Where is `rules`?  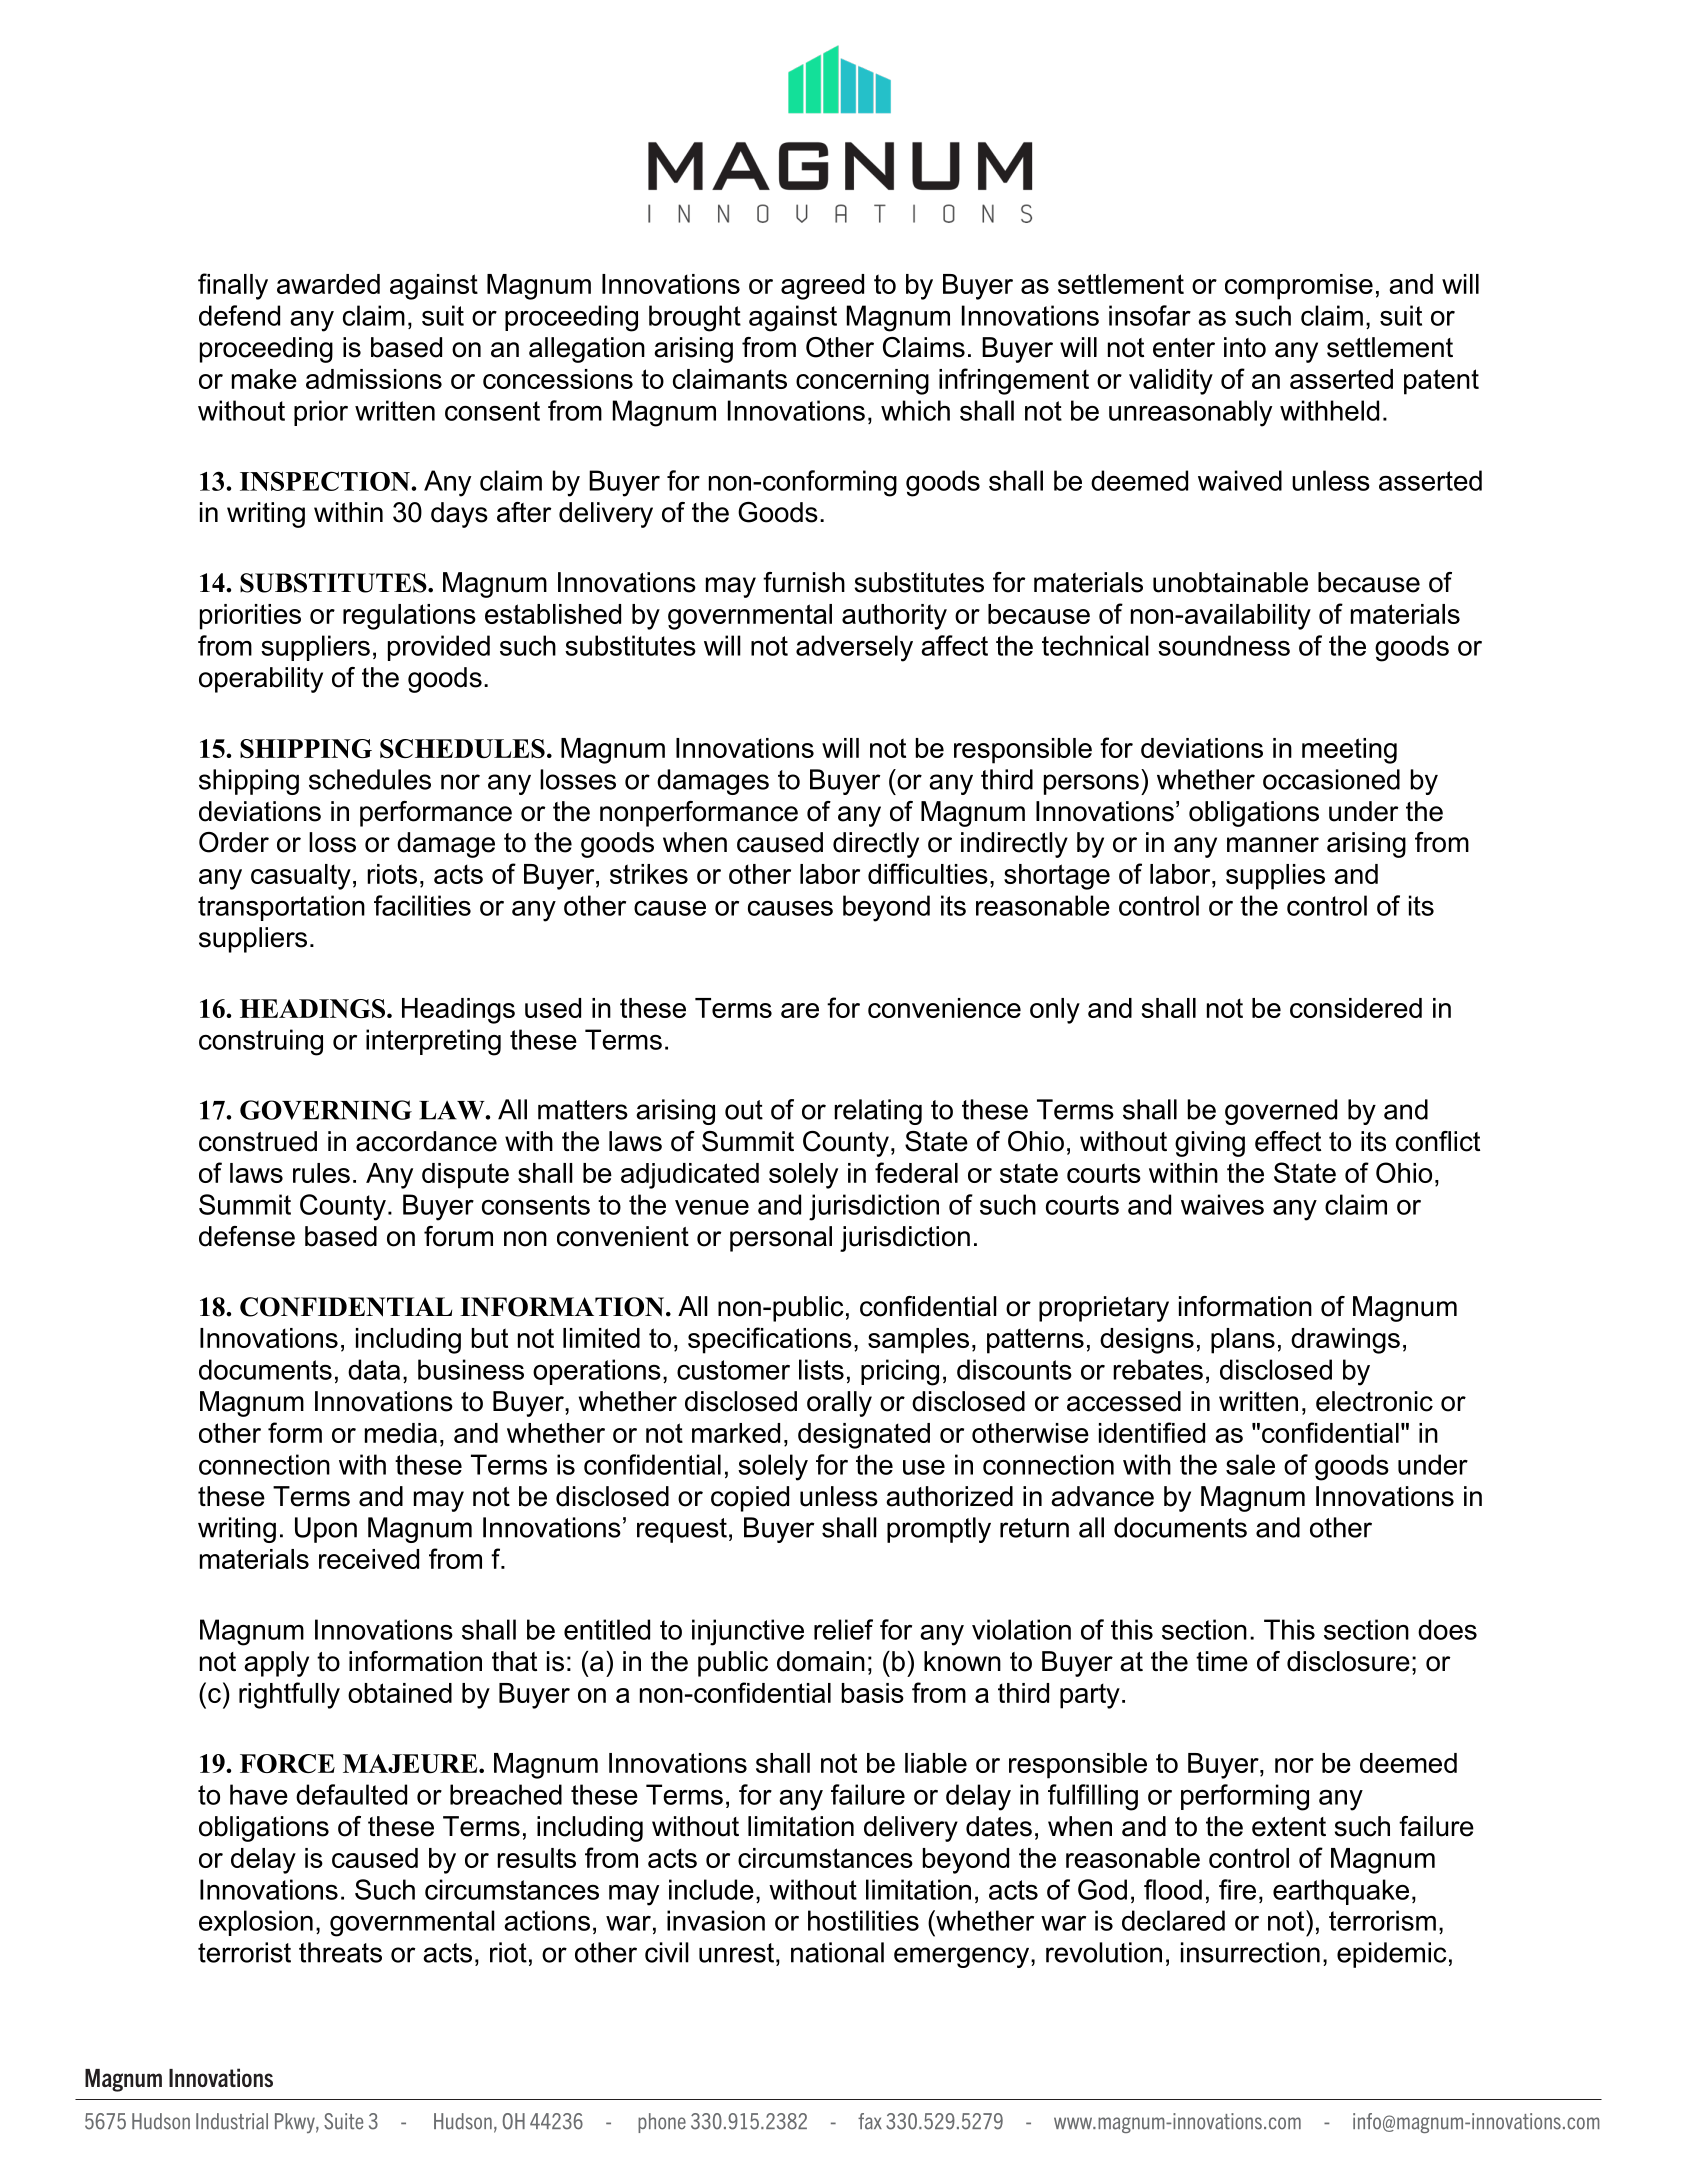
rules is located at coordinates (321, 1173).
